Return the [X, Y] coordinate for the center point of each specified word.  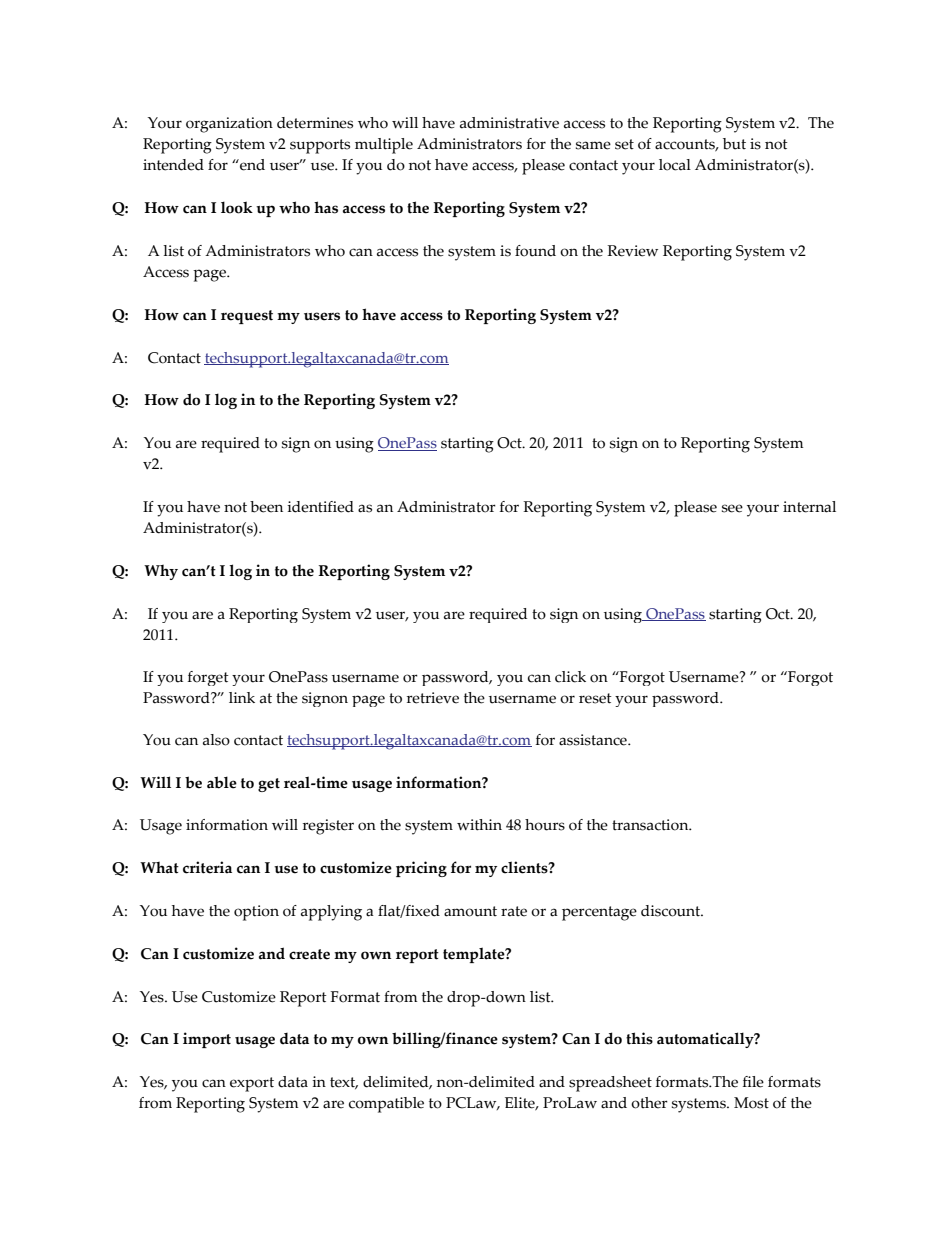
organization [229, 125]
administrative [509, 123]
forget [208, 678]
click [570, 677]
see [732, 508]
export [252, 1084]
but [734, 144]
